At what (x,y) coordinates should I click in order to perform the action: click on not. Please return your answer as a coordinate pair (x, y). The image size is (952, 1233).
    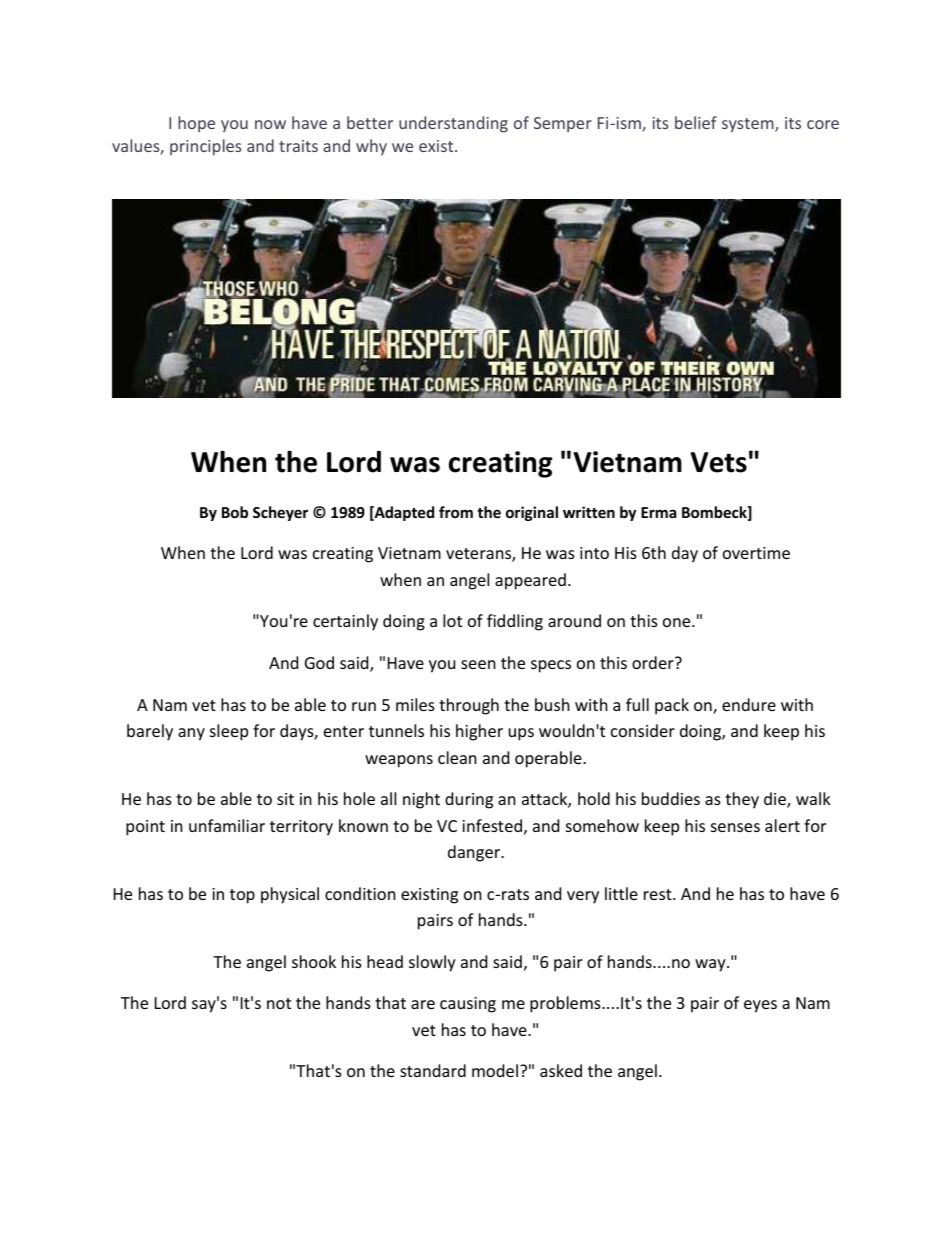
    Looking at the image, I should click on (279, 1003).
